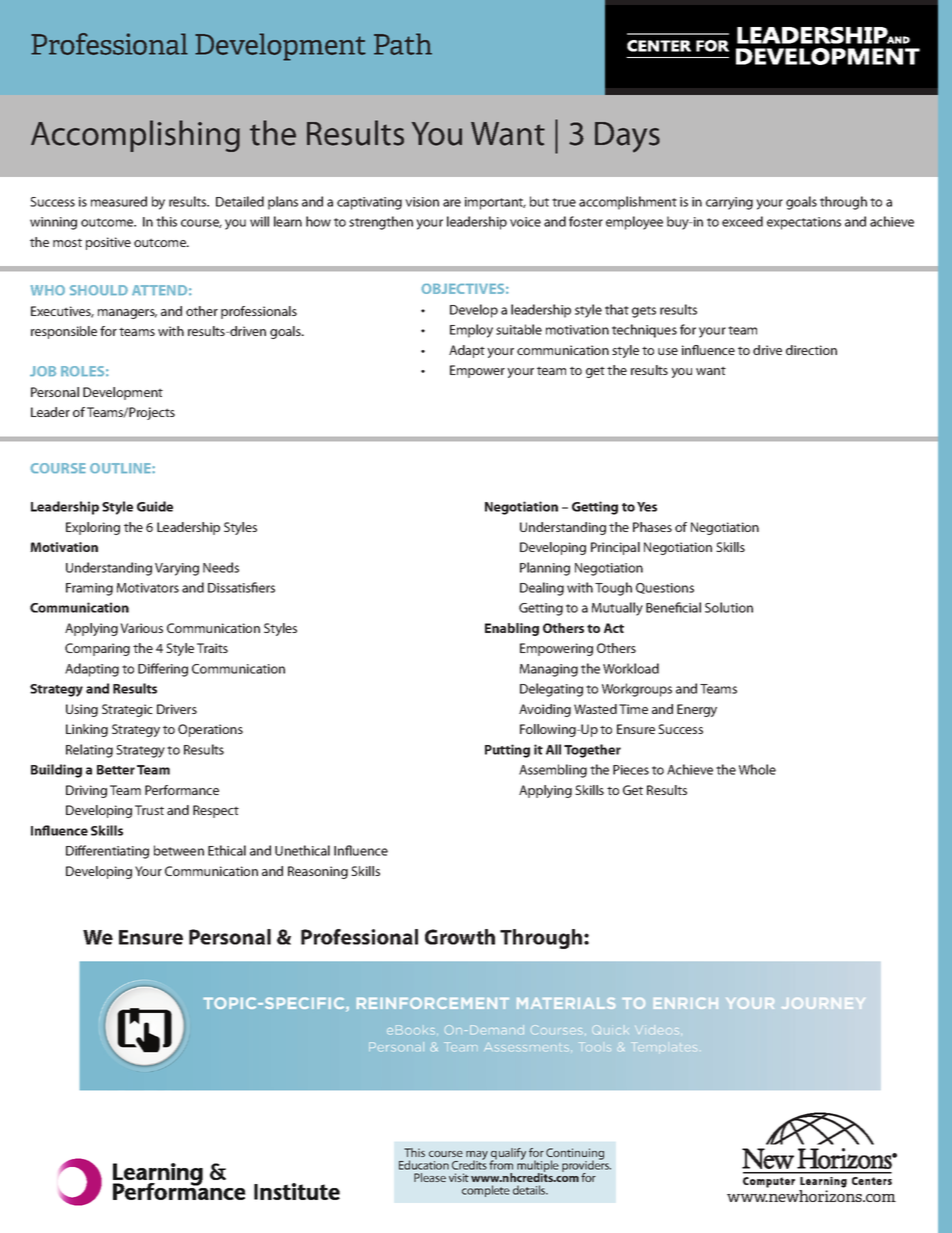 This screenshot has width=952, height=1233. Describe the element at coordinates (627, 137) in the screenshot. I see `Days` at that location.
